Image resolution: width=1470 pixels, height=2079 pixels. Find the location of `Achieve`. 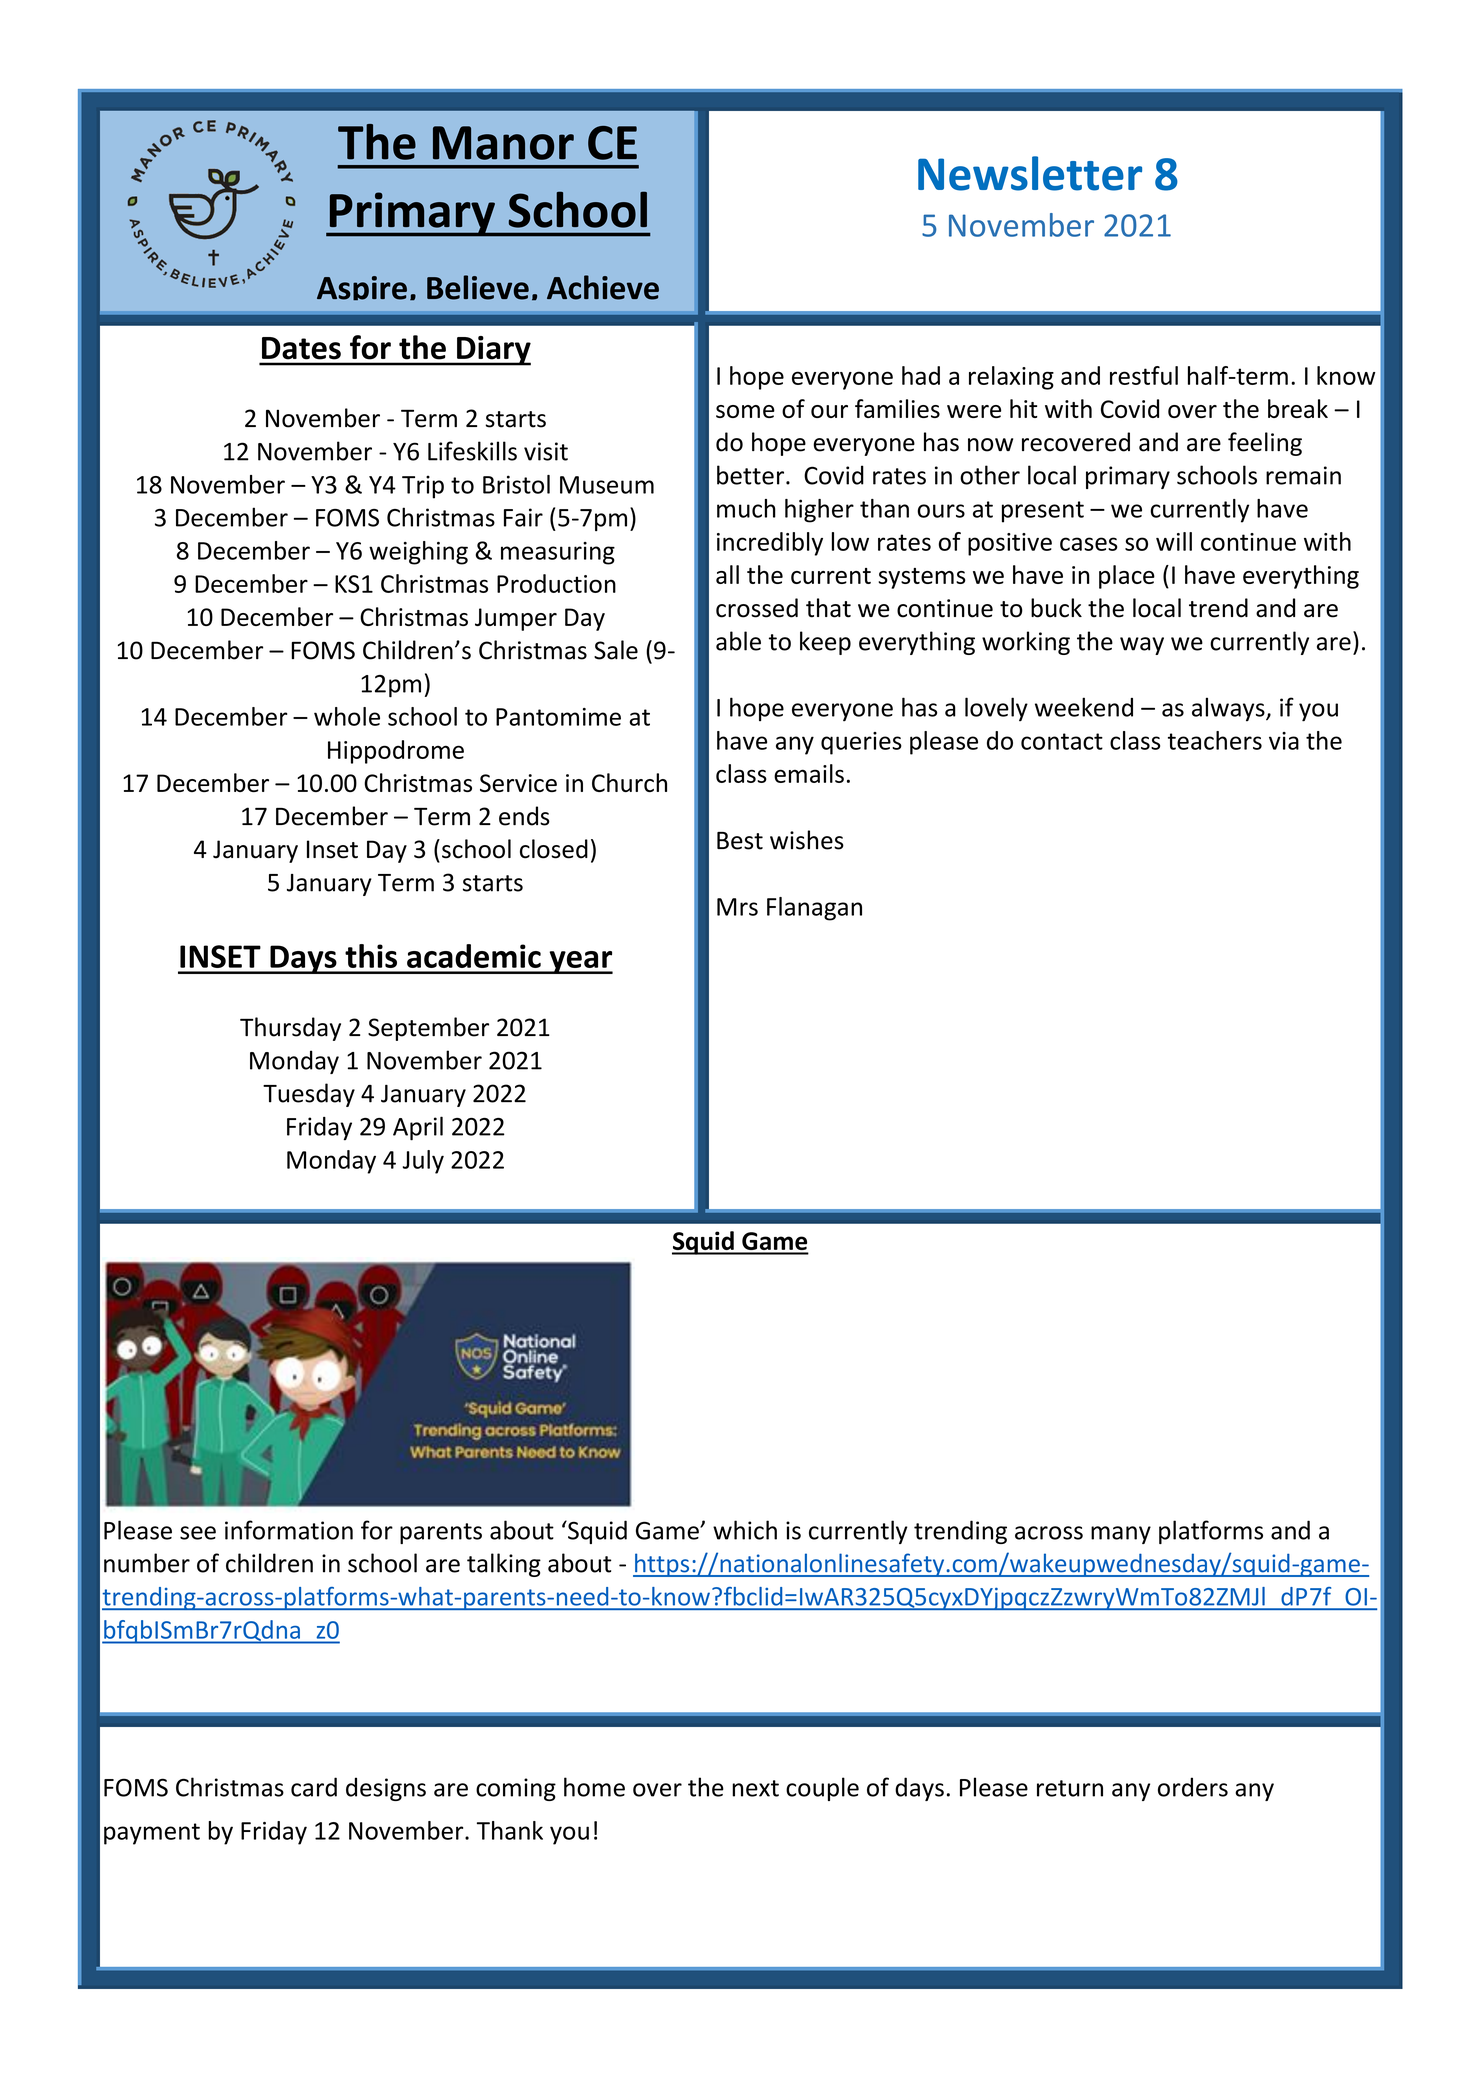

Achieve is located at coordinates (603, 287).
